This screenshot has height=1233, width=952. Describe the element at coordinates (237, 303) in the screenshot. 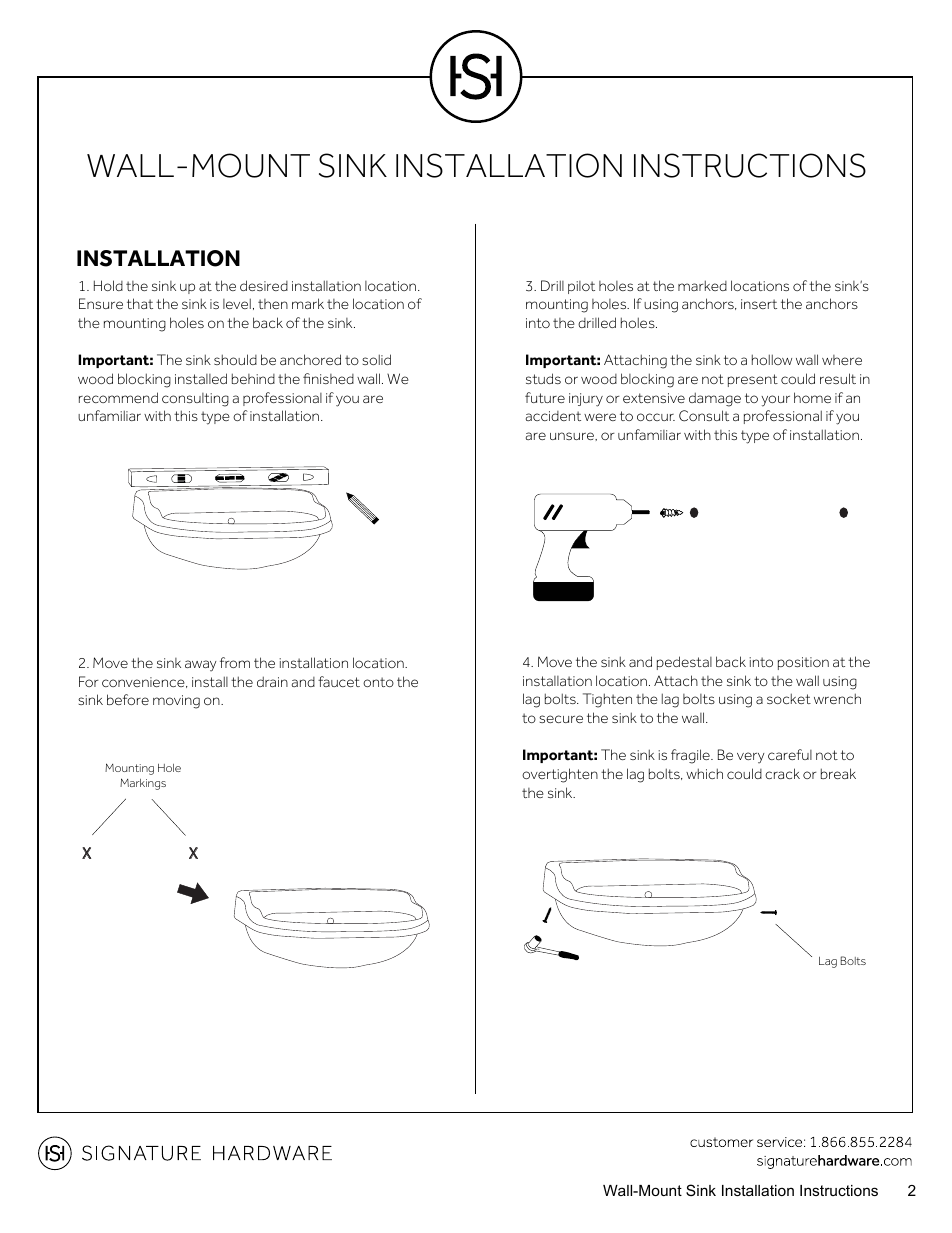

I see `level` at that location.
